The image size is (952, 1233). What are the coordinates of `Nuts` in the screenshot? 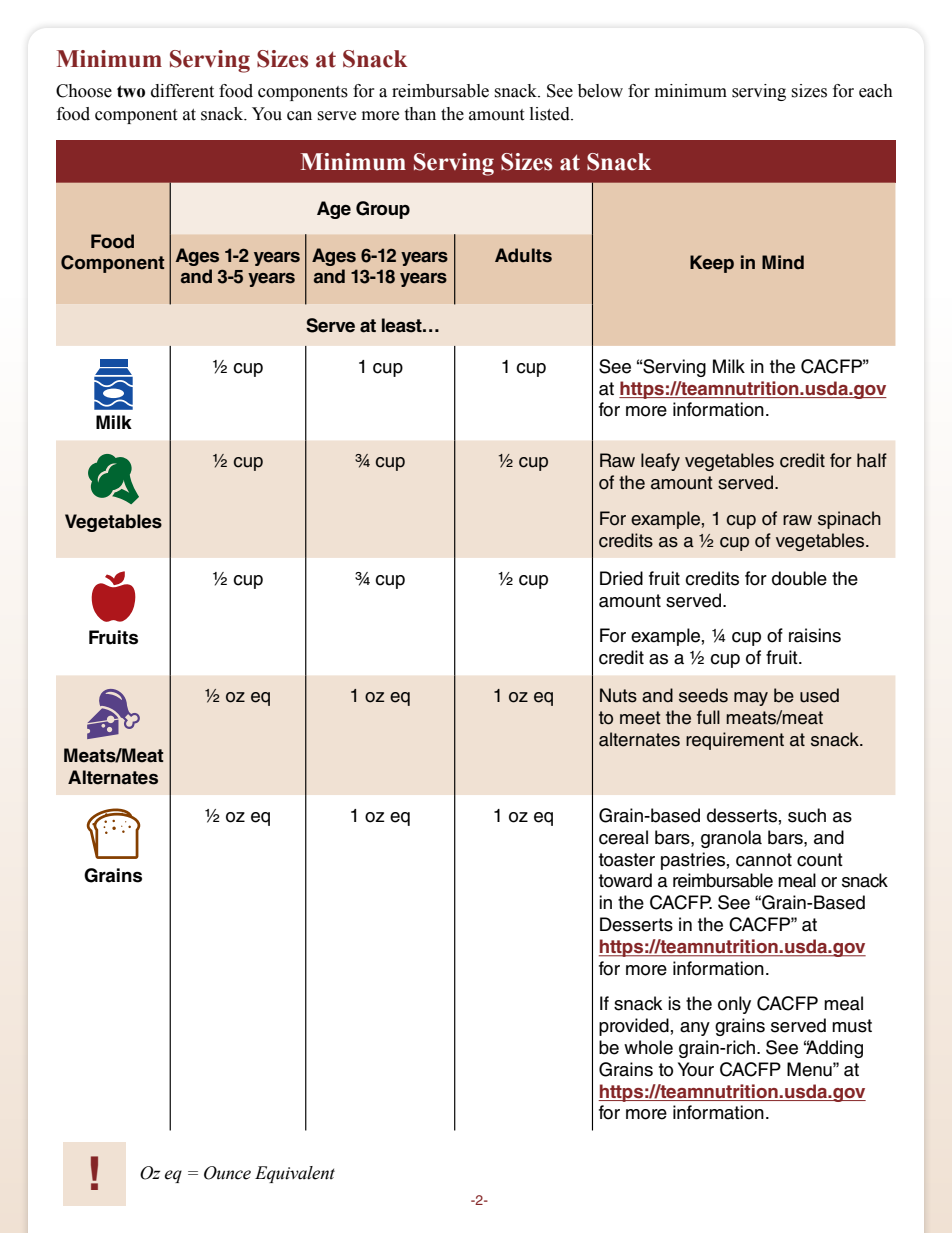 It's located at (618, 695).
